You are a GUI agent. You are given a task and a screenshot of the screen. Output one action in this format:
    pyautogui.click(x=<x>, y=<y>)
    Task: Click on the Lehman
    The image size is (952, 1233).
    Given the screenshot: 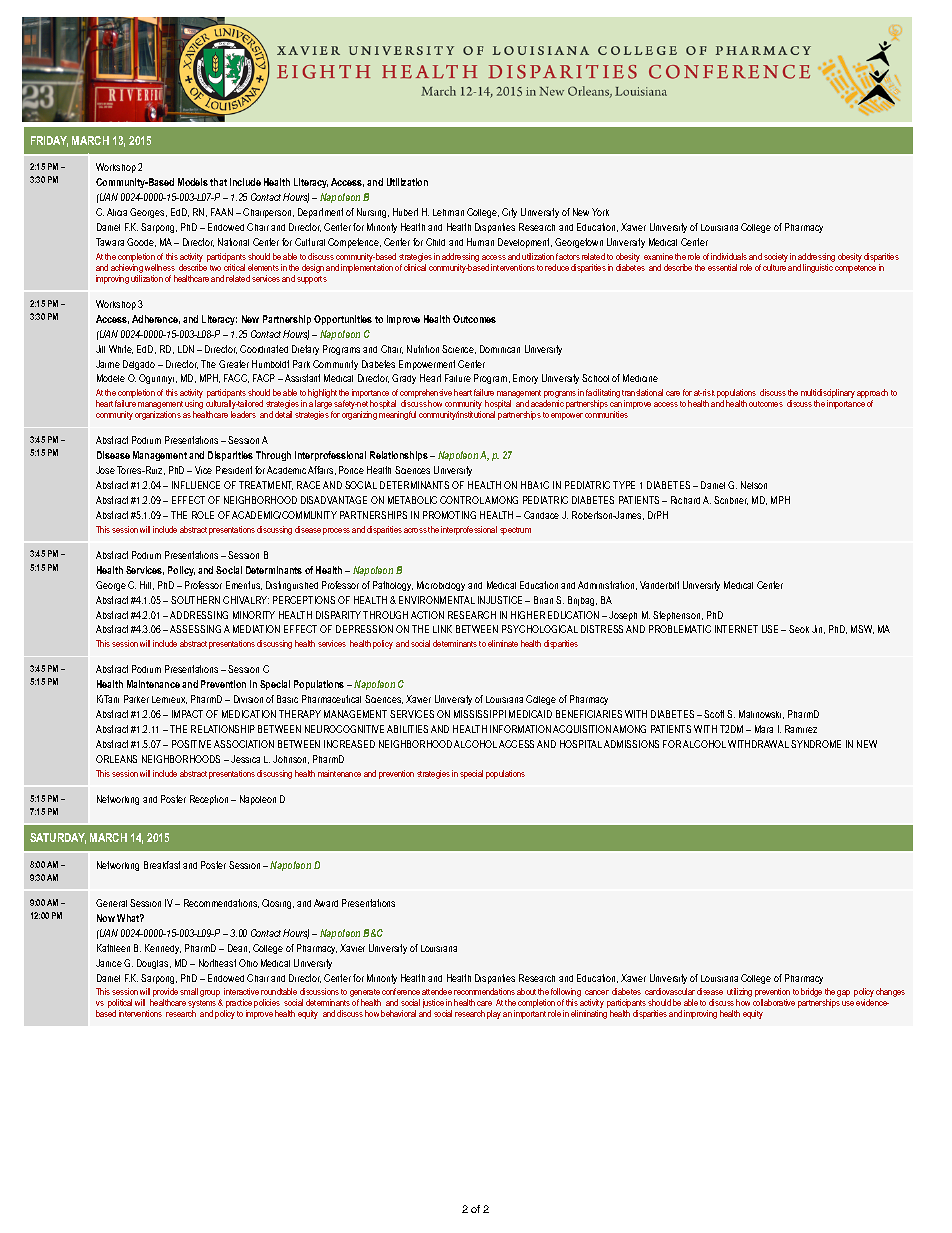 What is the action you would take?
    pyautogui.click(x=448, y=212)
